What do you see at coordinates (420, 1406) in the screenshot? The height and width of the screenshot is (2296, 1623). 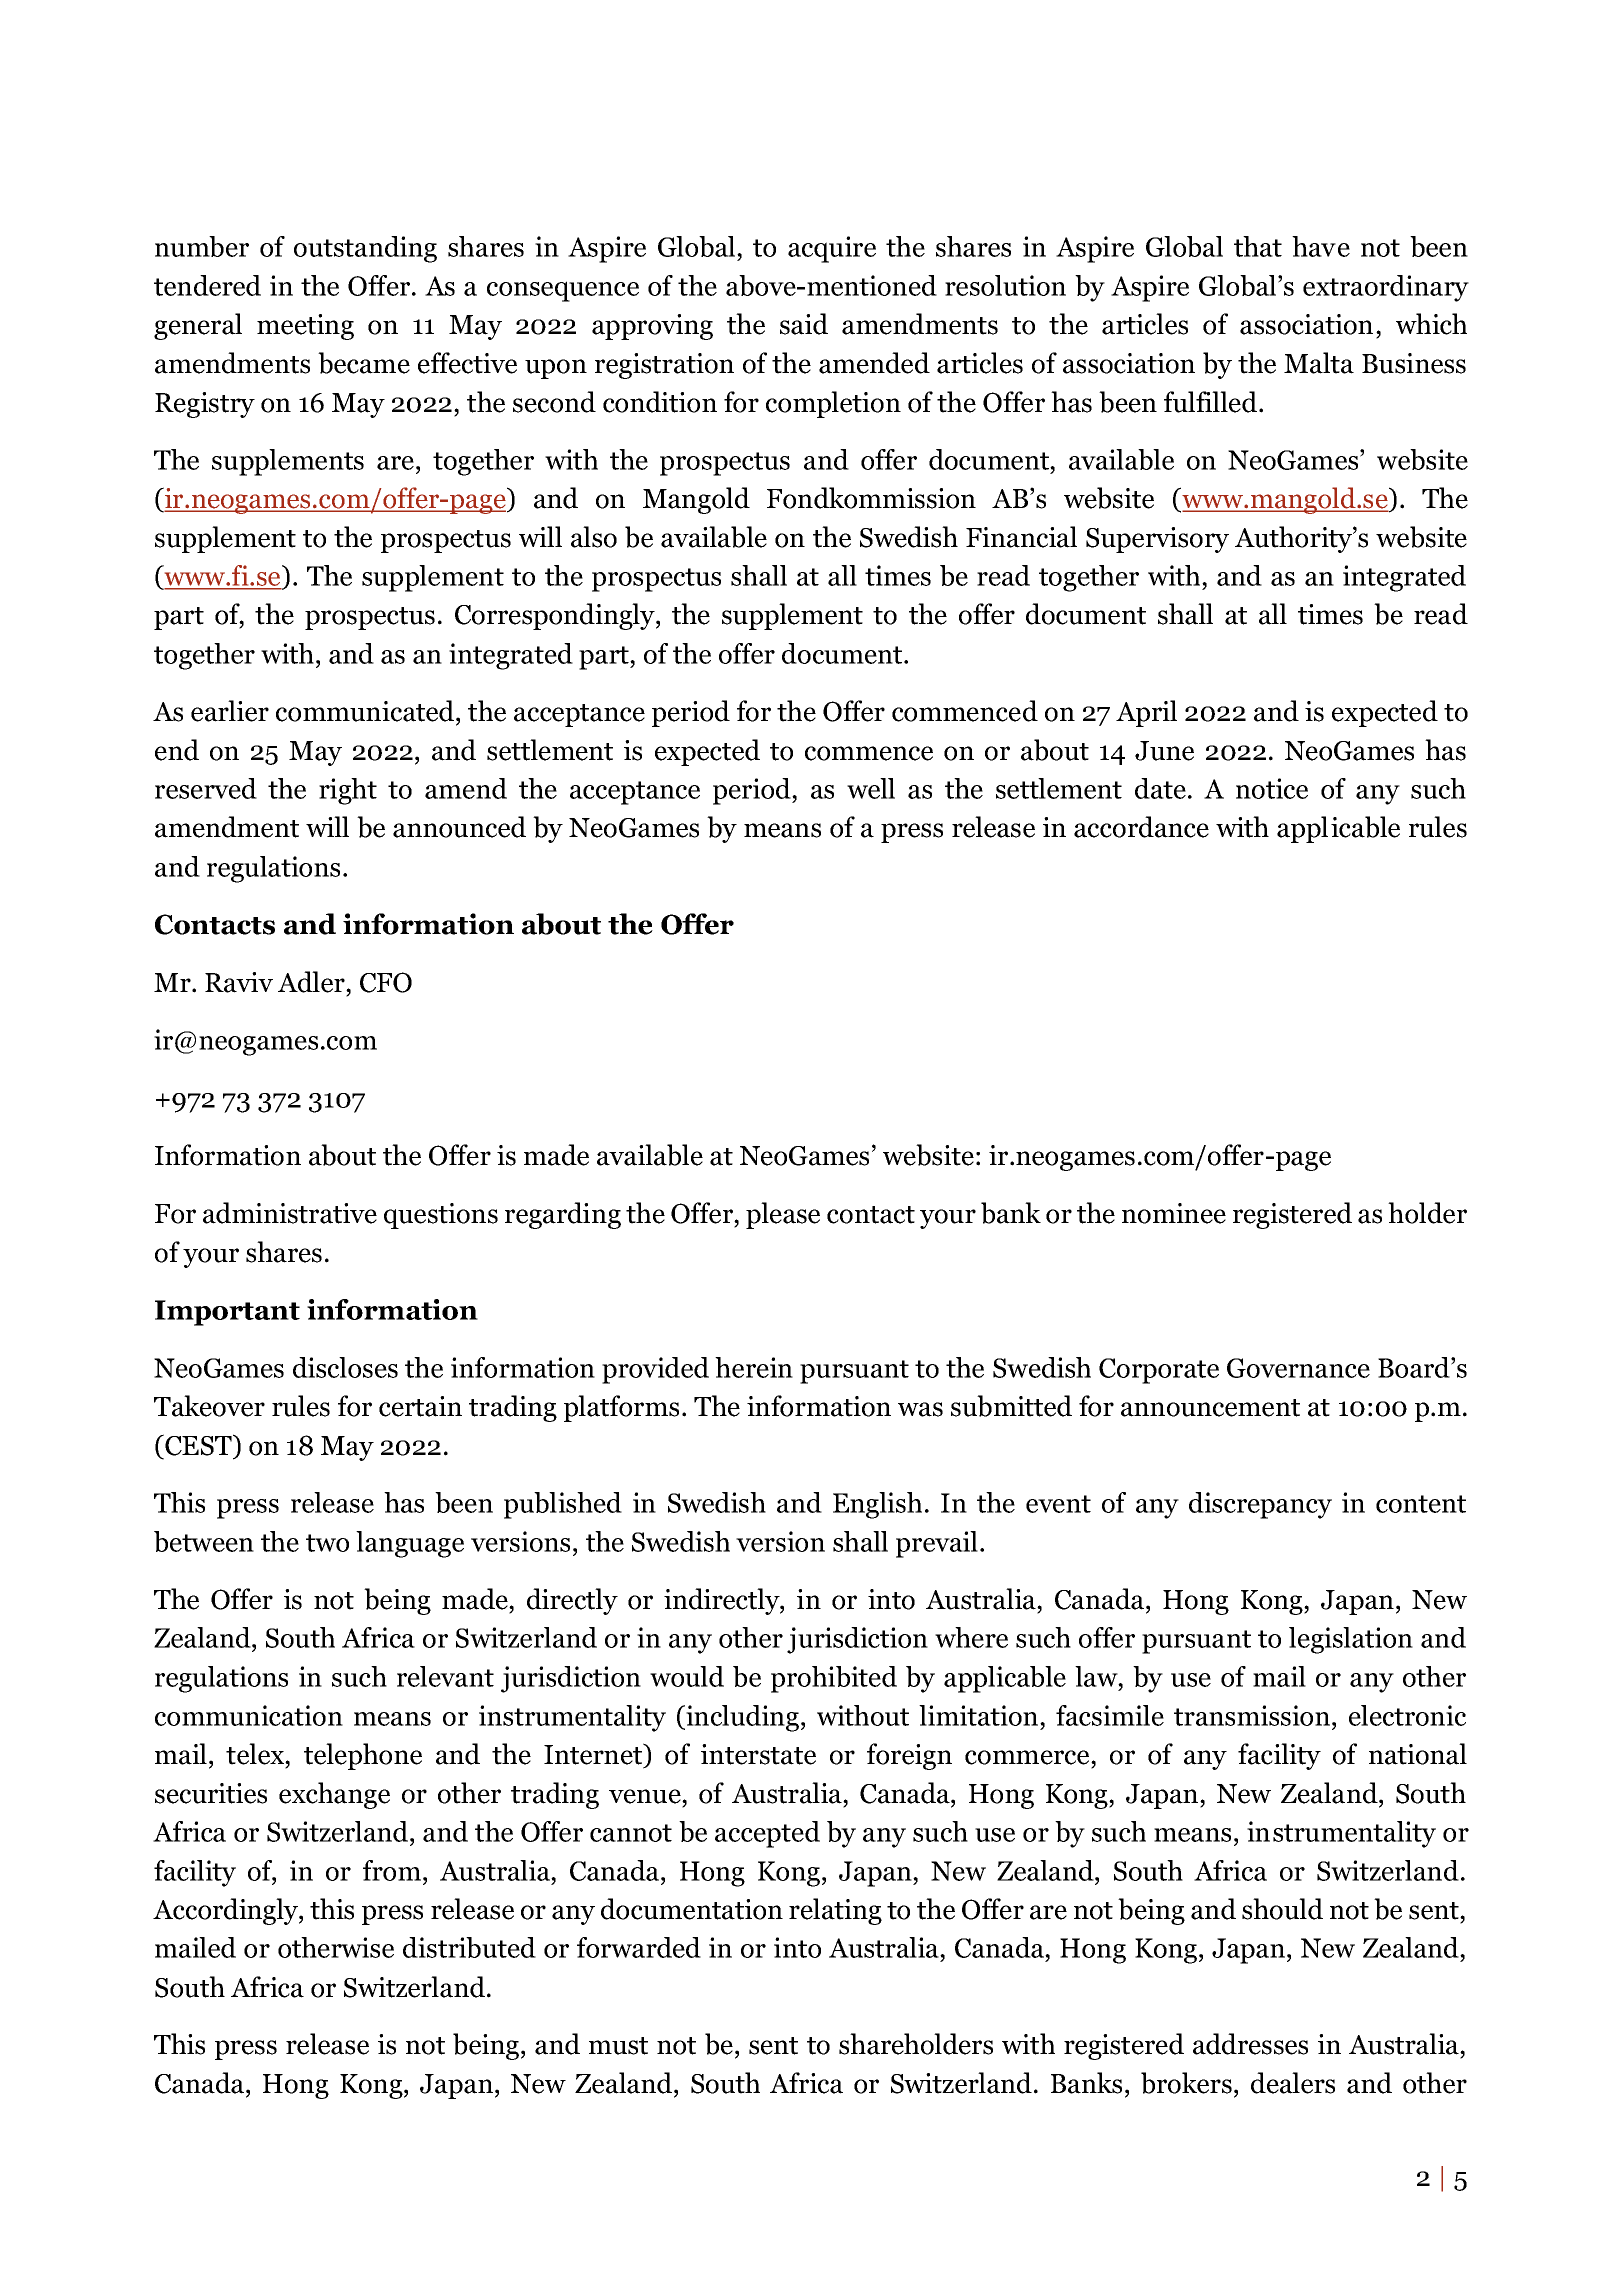 I see `certain` at bounding box center [420, 1406].
